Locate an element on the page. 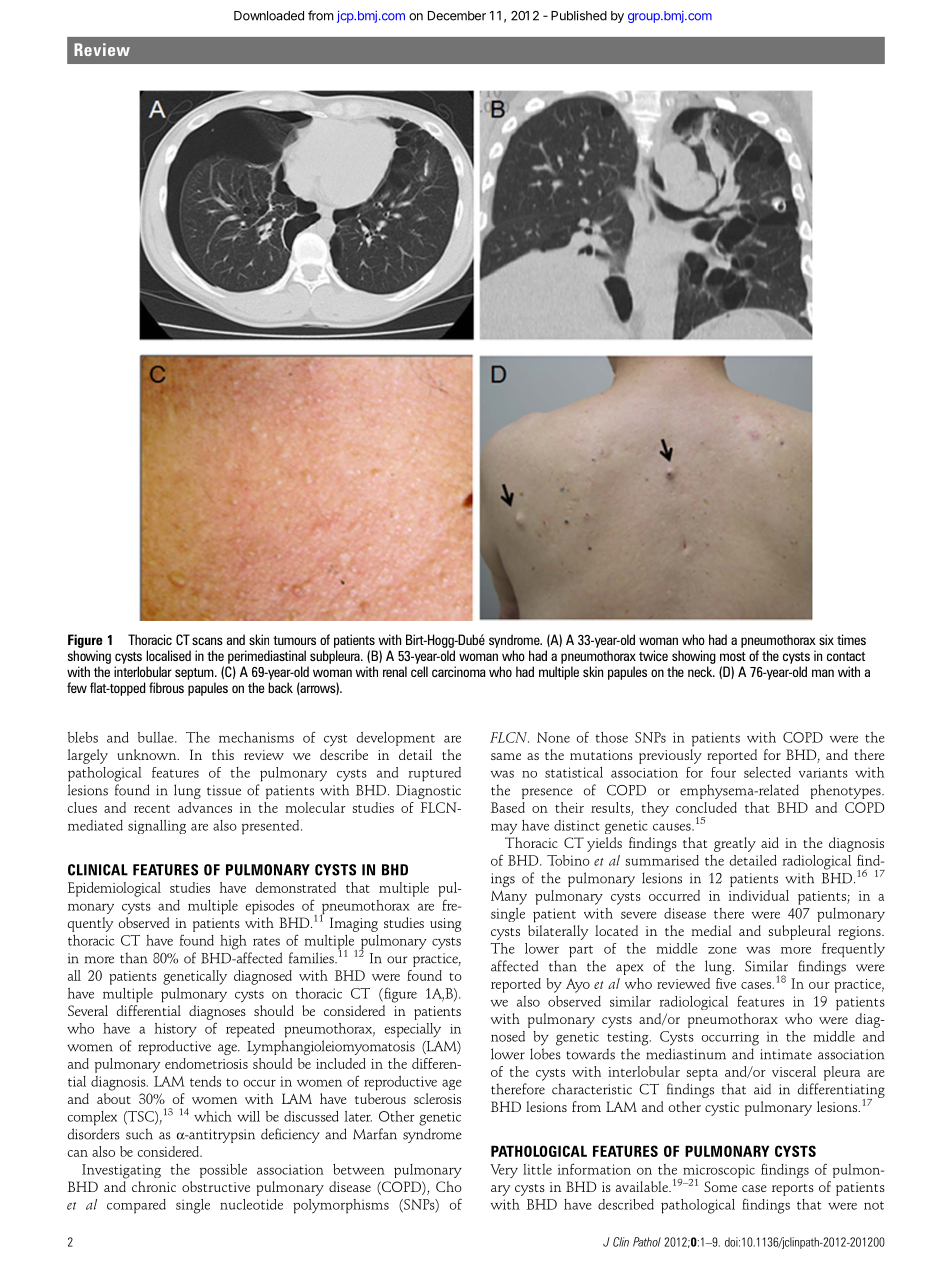  Published is located at coordinates (579, 15).
